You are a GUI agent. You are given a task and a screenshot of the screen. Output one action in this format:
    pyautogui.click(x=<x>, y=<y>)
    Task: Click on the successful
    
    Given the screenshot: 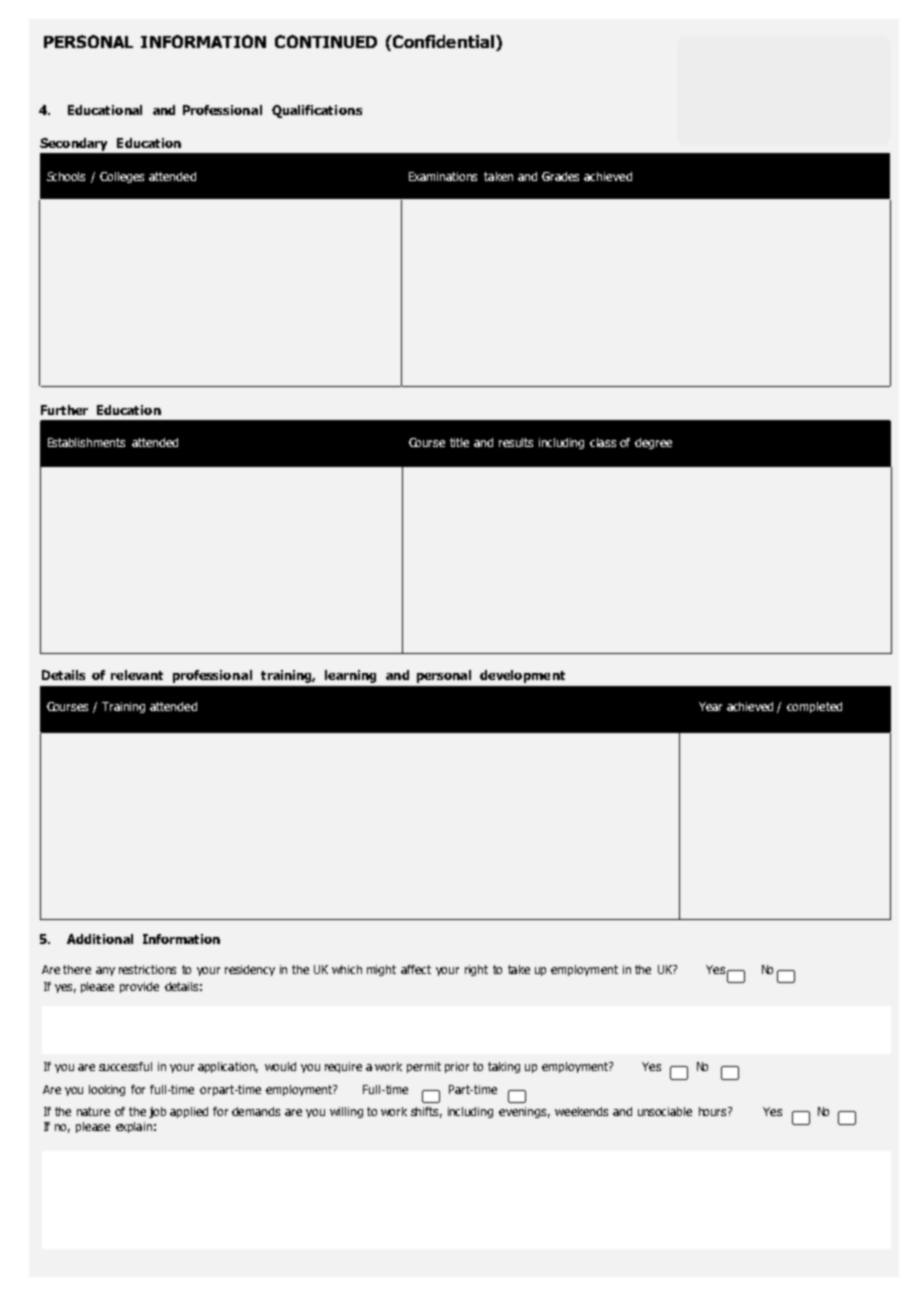 What is the action you would take?
    pyautogui.click(x=125, y=1066)
